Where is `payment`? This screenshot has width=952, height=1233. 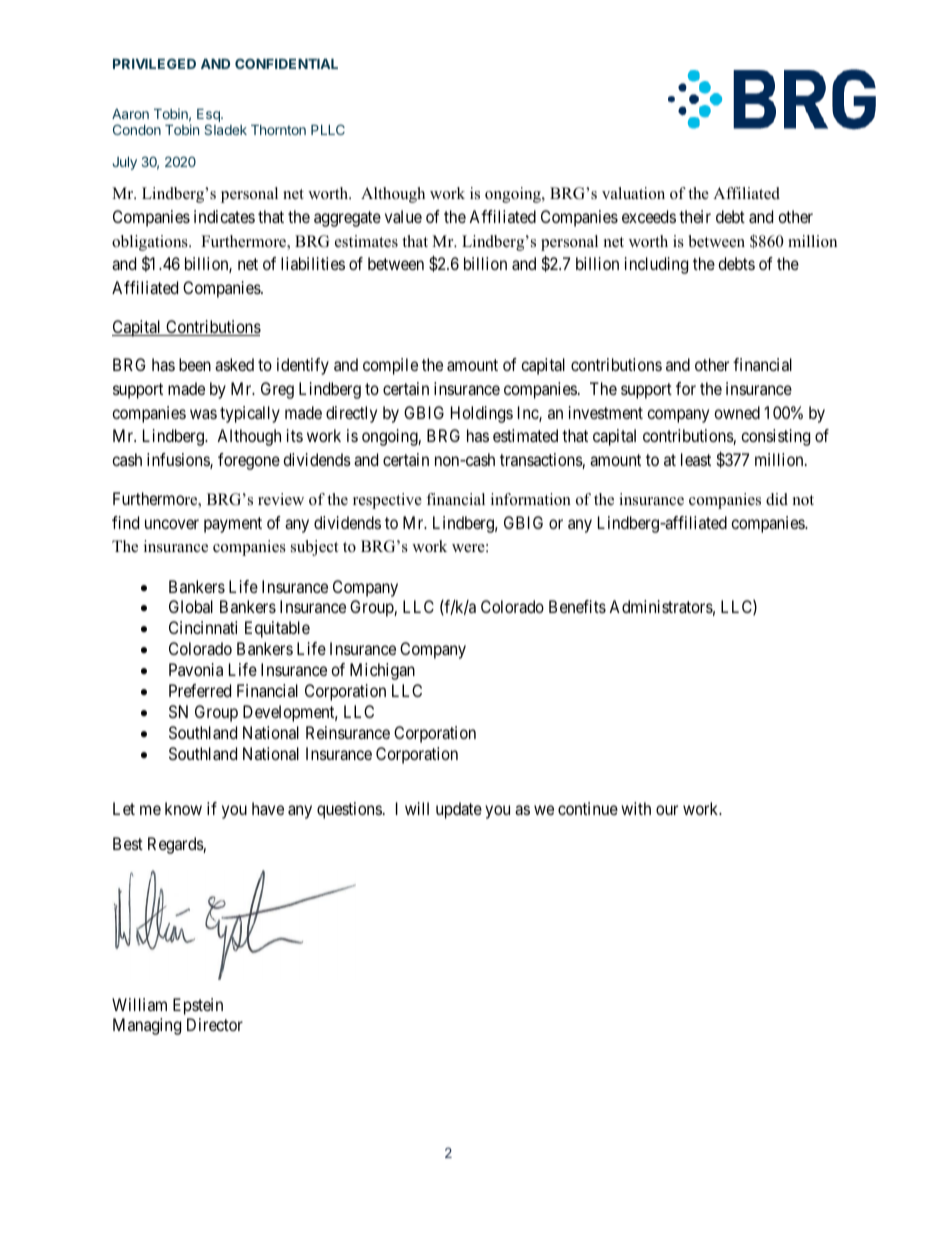
payment is located at coordinates (233, 525).
